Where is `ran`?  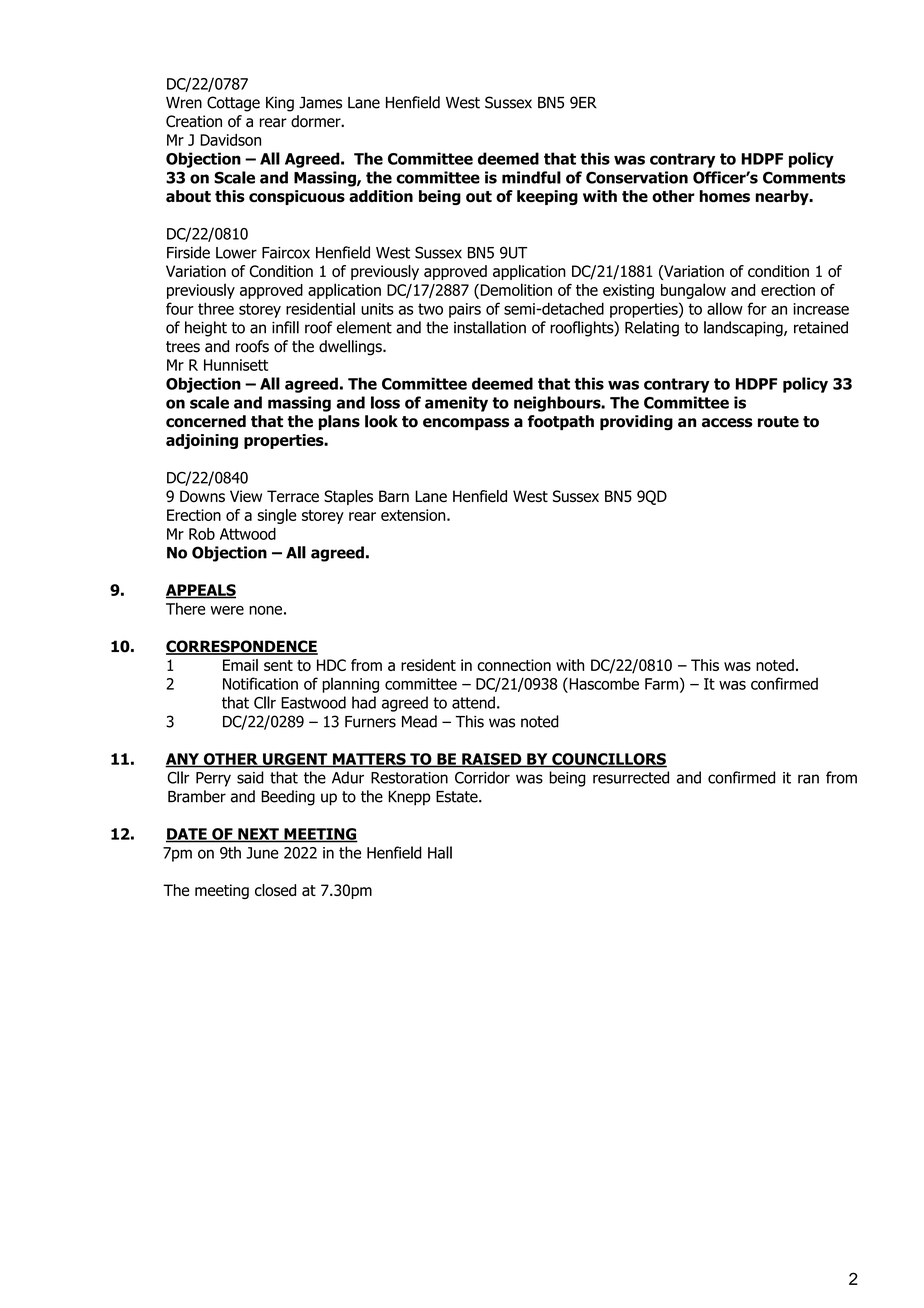 ran is located at coordinates (808, 779).
